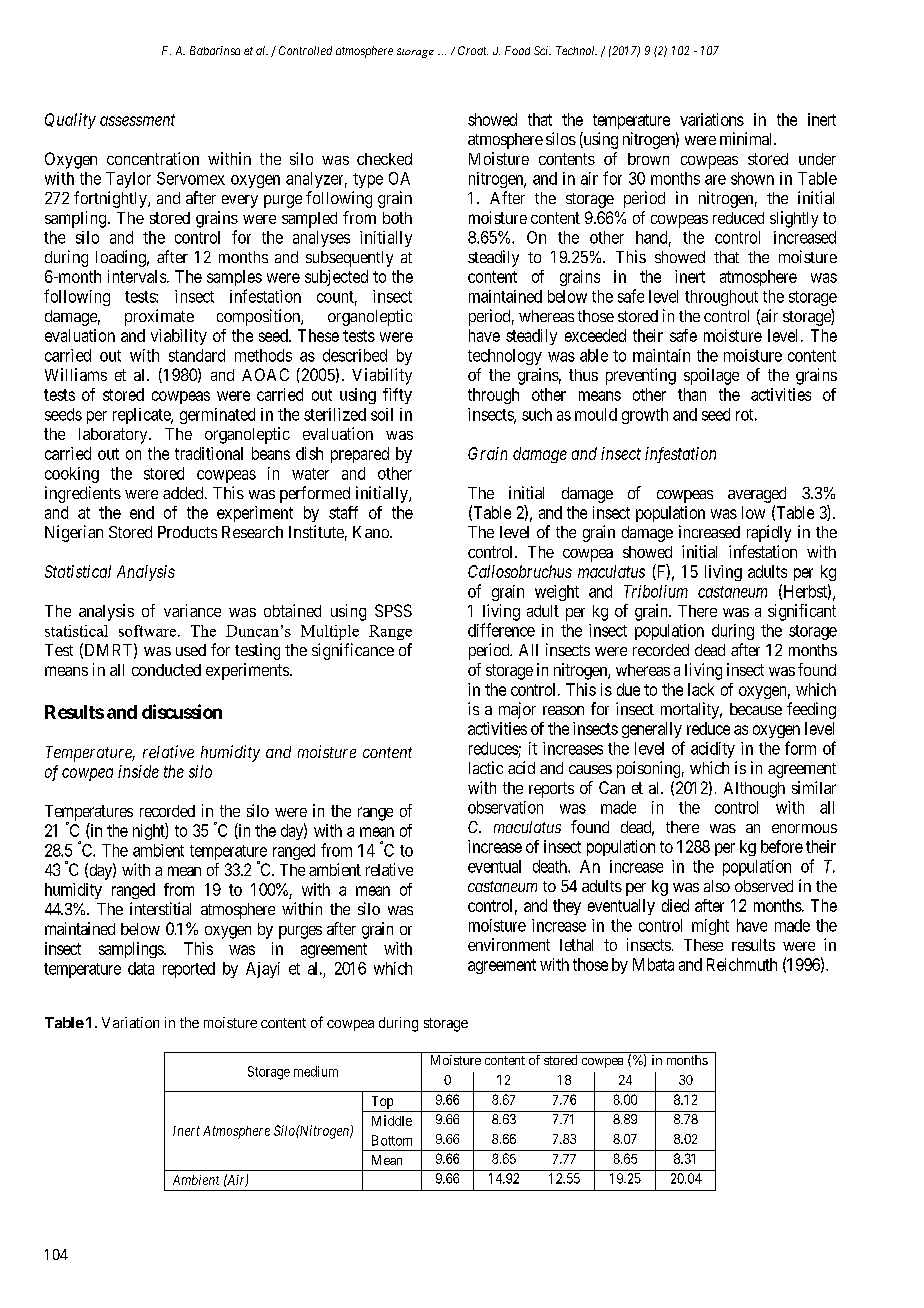 Image resolution: width=924 pixels, height=1308 pixels. I want to click on Although, so click(754, 790).
